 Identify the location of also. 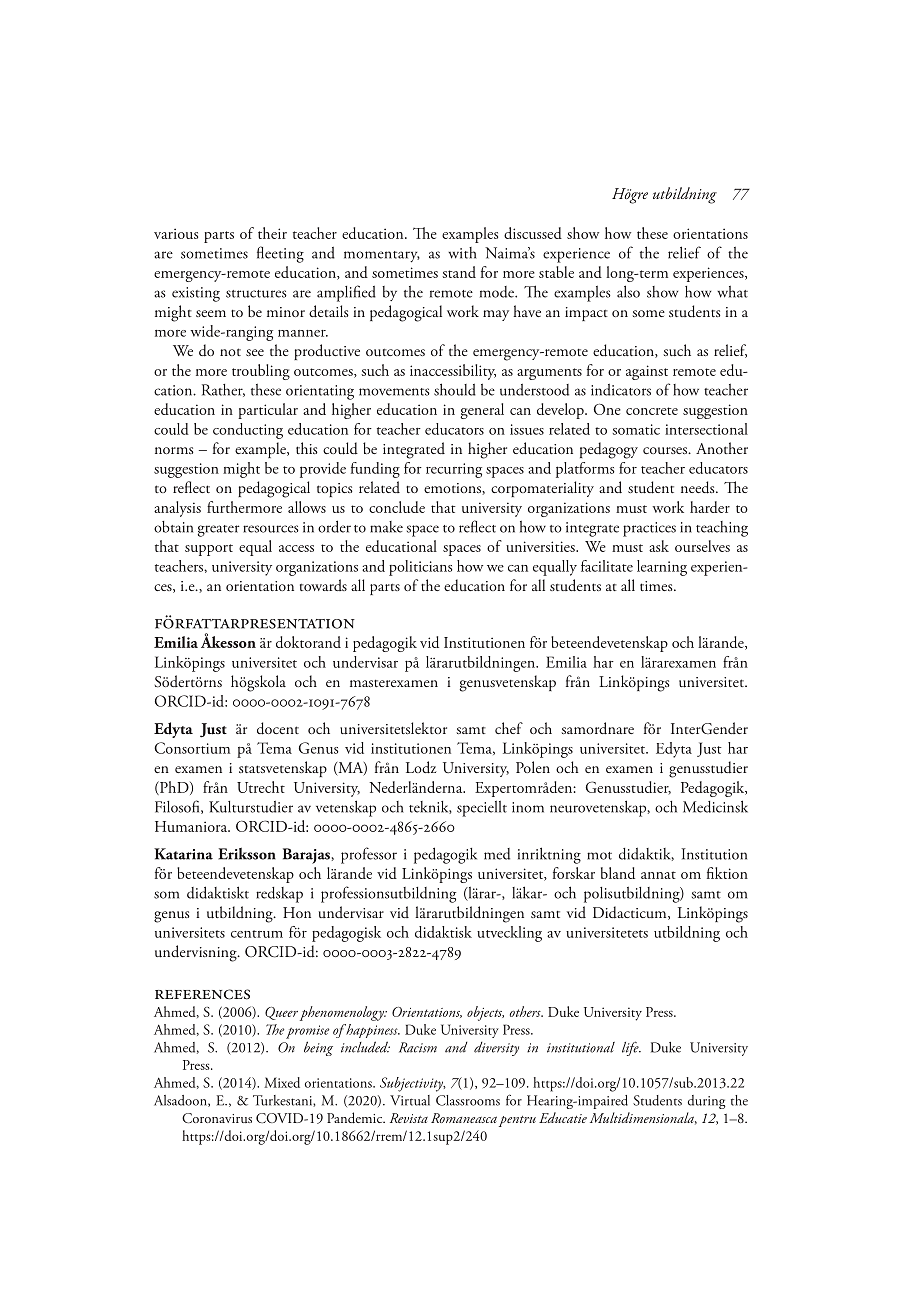
(628, 291).
